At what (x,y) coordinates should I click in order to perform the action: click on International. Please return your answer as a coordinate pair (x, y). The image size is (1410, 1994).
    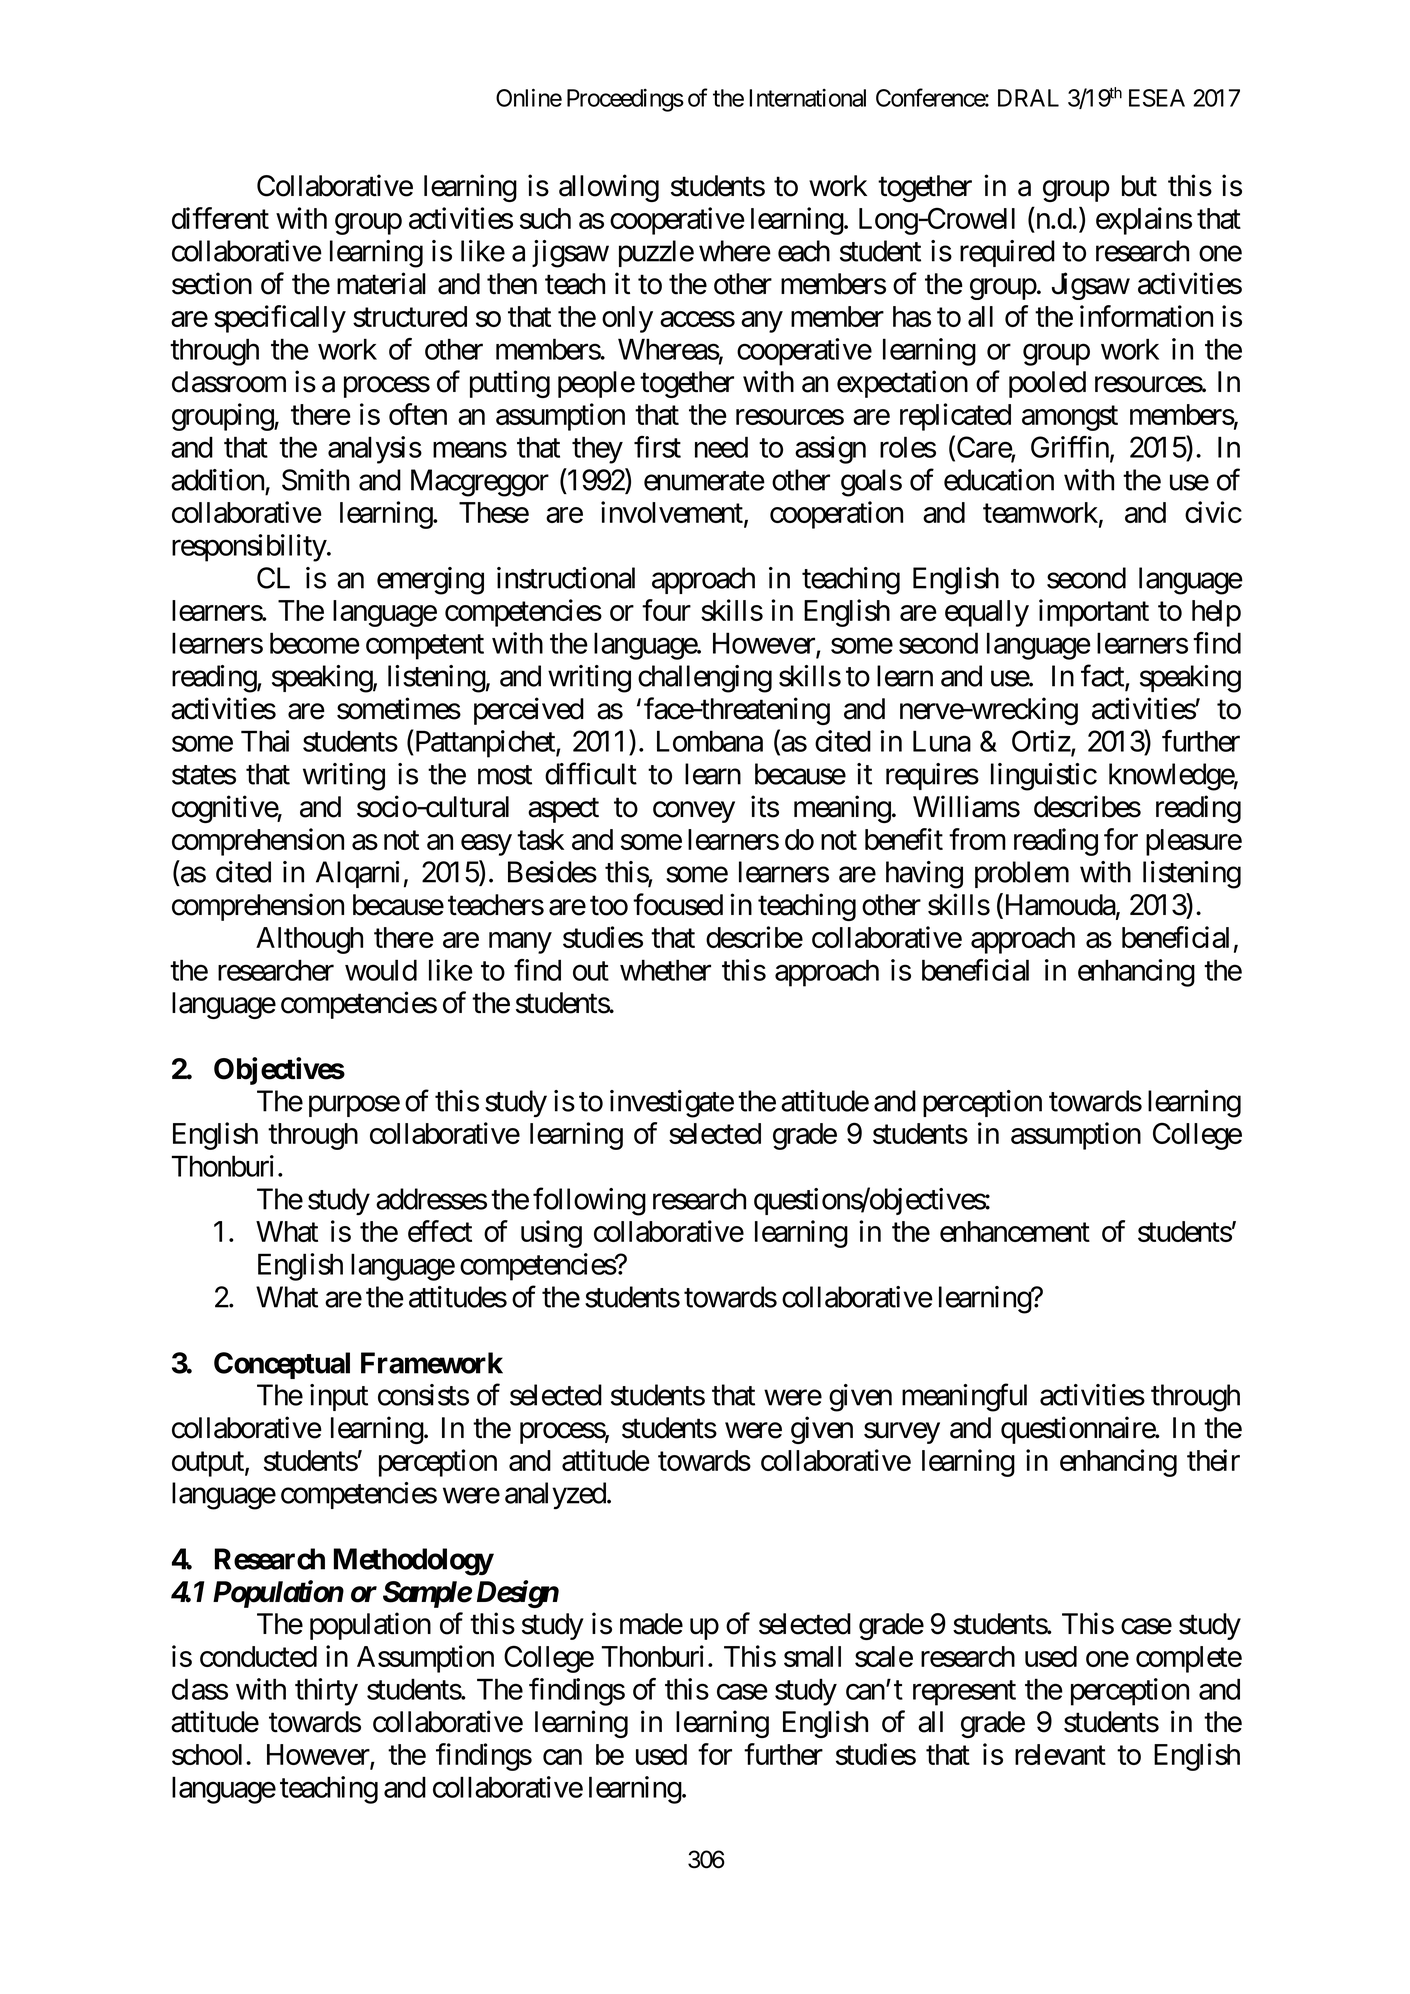
    Looking at the image, I should click on (807, 98).
